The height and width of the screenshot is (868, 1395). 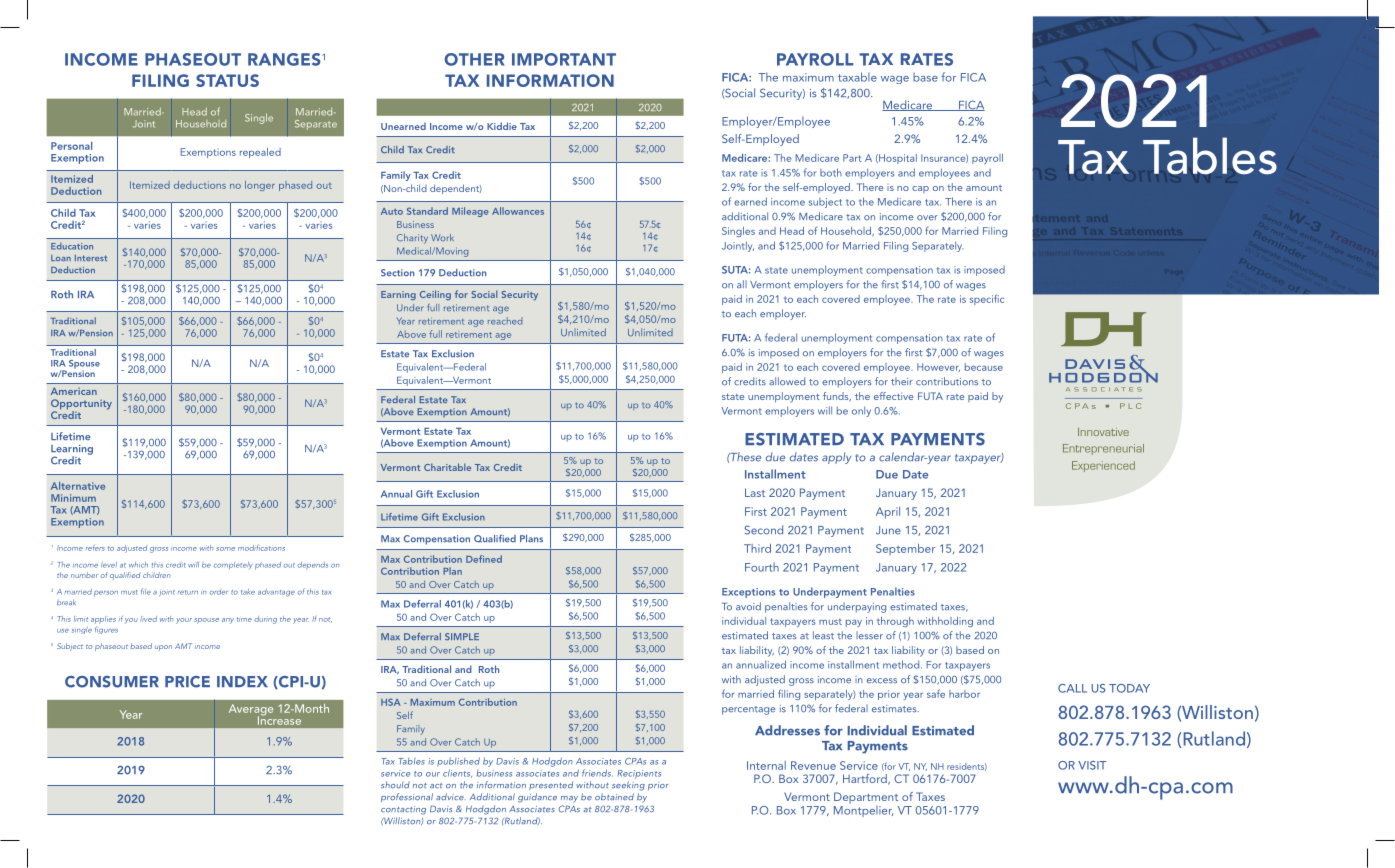 What do you see at coordinates (1092, 765) in the screenshot?
I see `VISIT` at bounding box center [1092, 765].
